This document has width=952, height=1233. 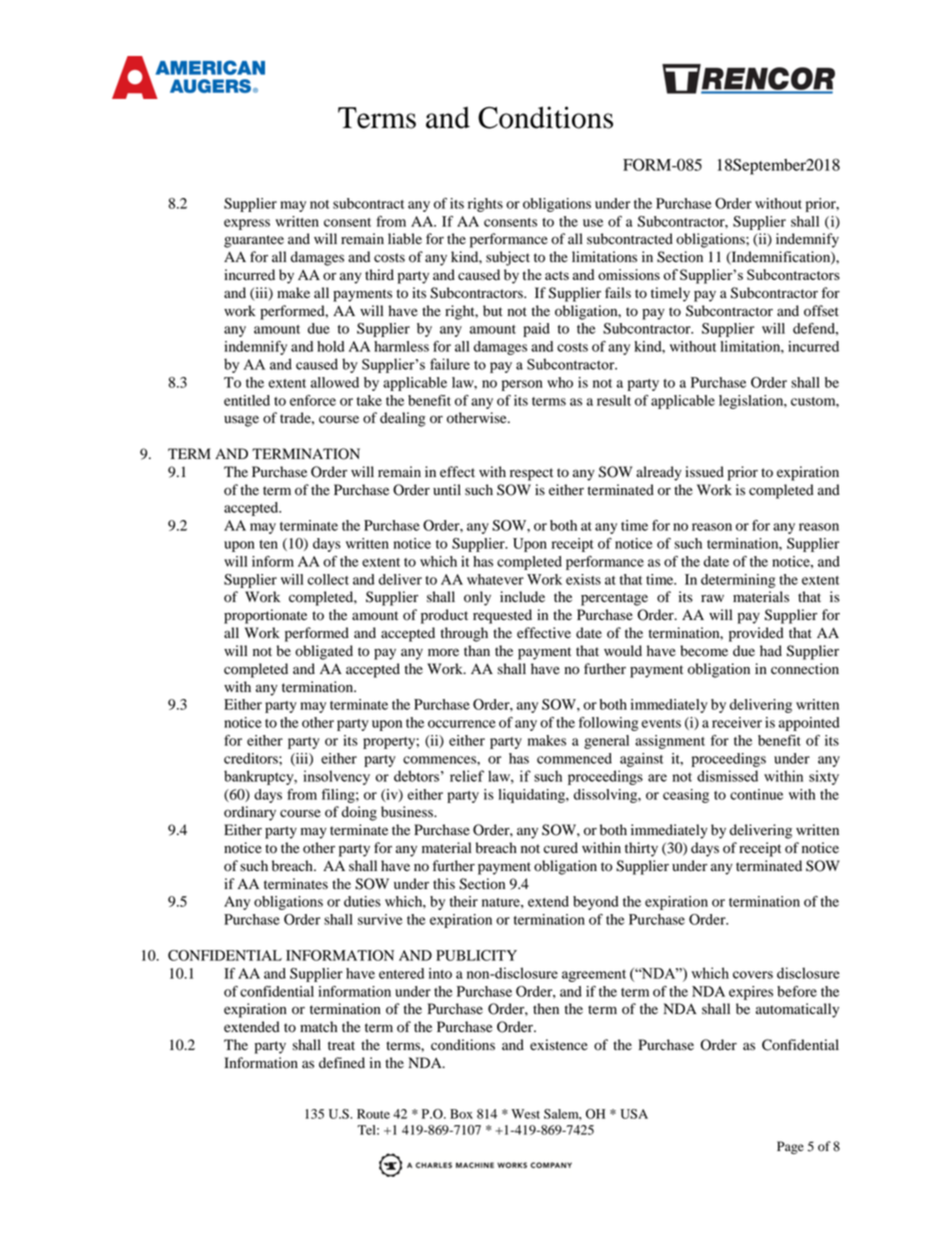 I want to click on Route, so click(x=373, y=1114).
